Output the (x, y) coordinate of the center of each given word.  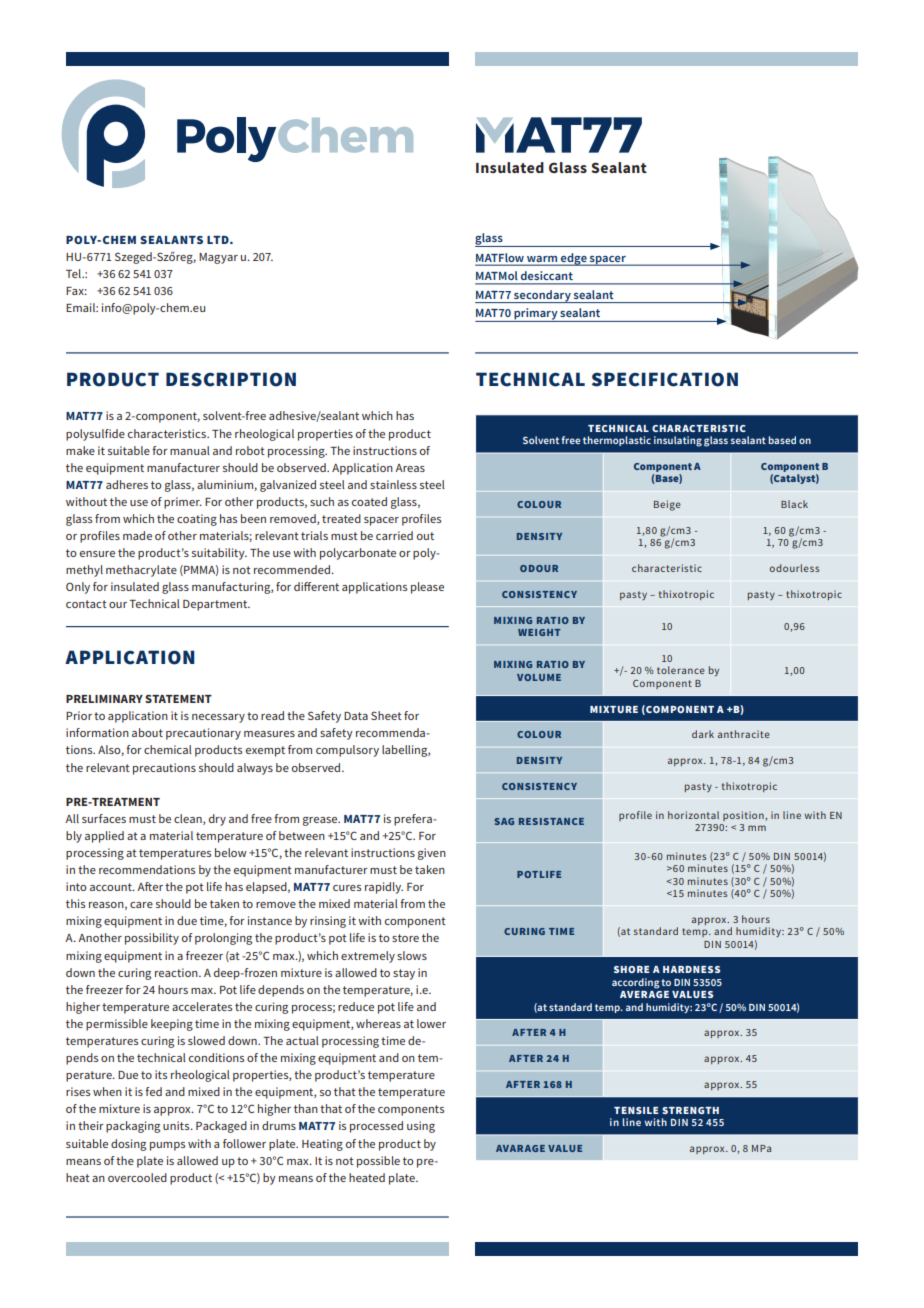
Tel (74, 273)
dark (703, 734)
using (421, 1127)
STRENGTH (690, 1110)
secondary (542, 296)
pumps (167, 1146)
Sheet (386, 715)
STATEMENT (178, 699)
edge (574, 259)
